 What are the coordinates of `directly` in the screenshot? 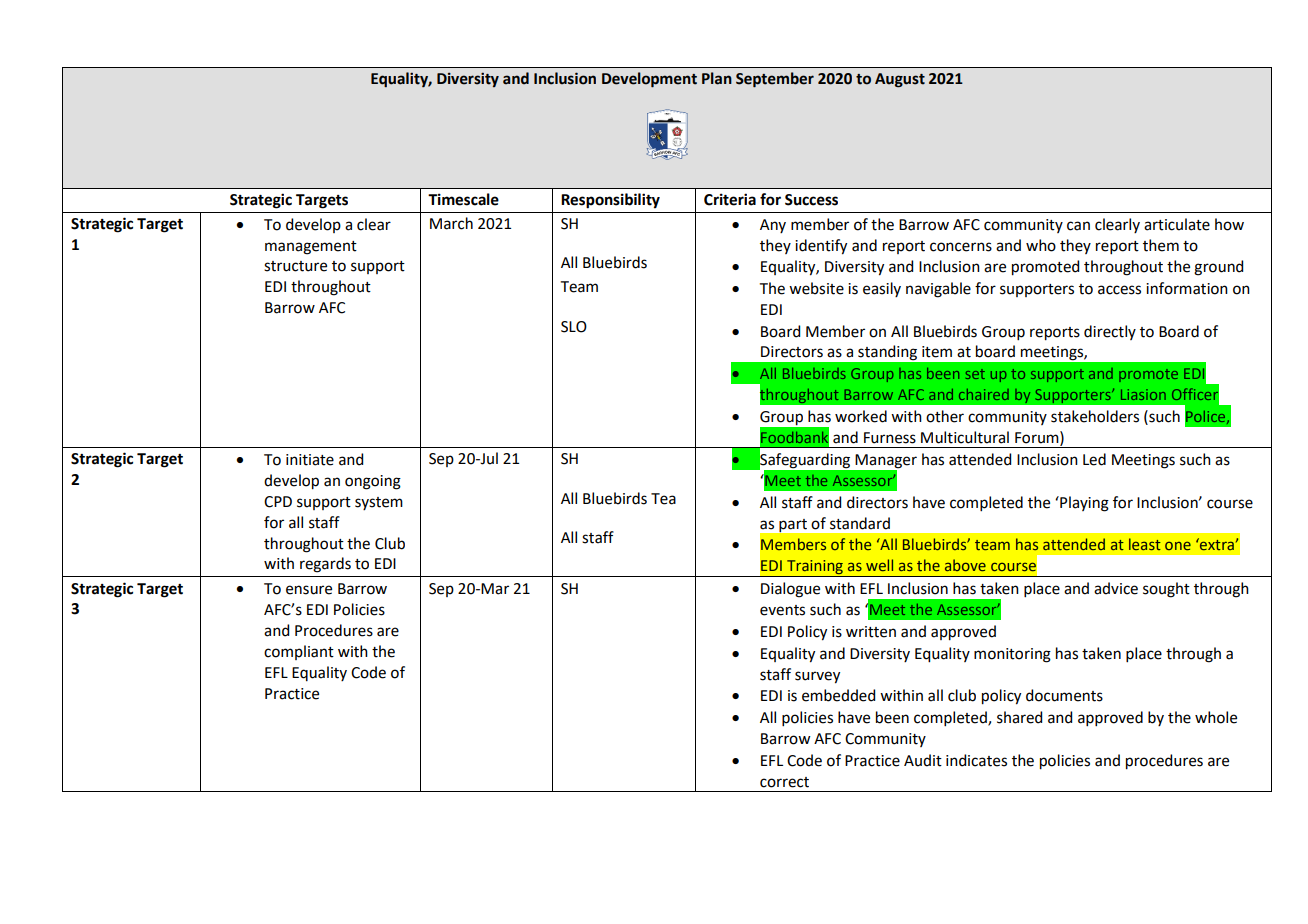 It's located at (1110, 332).
